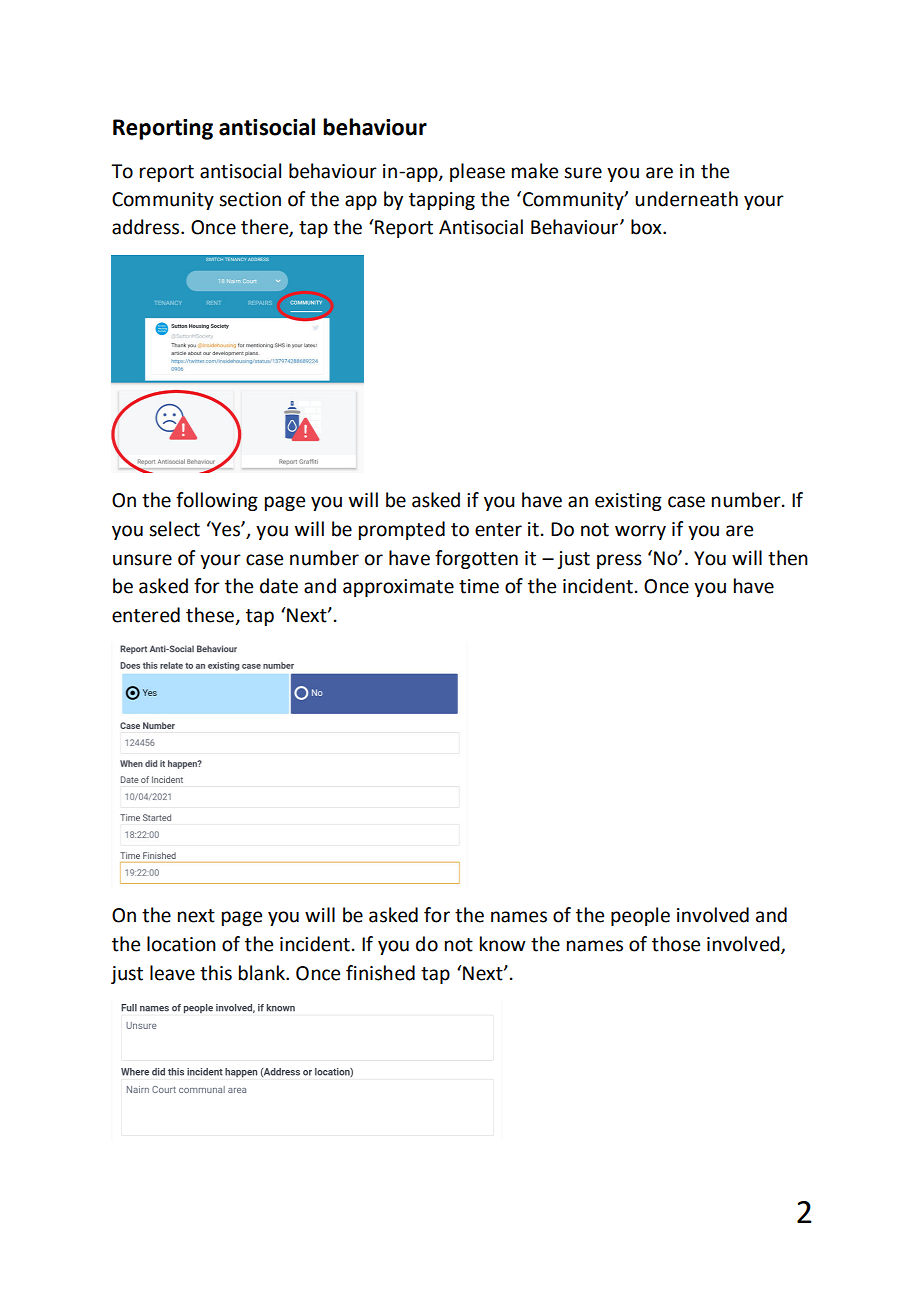  Describe the element at coordinates (686, 199) in the screenshot. I see `underneath` at that location.
